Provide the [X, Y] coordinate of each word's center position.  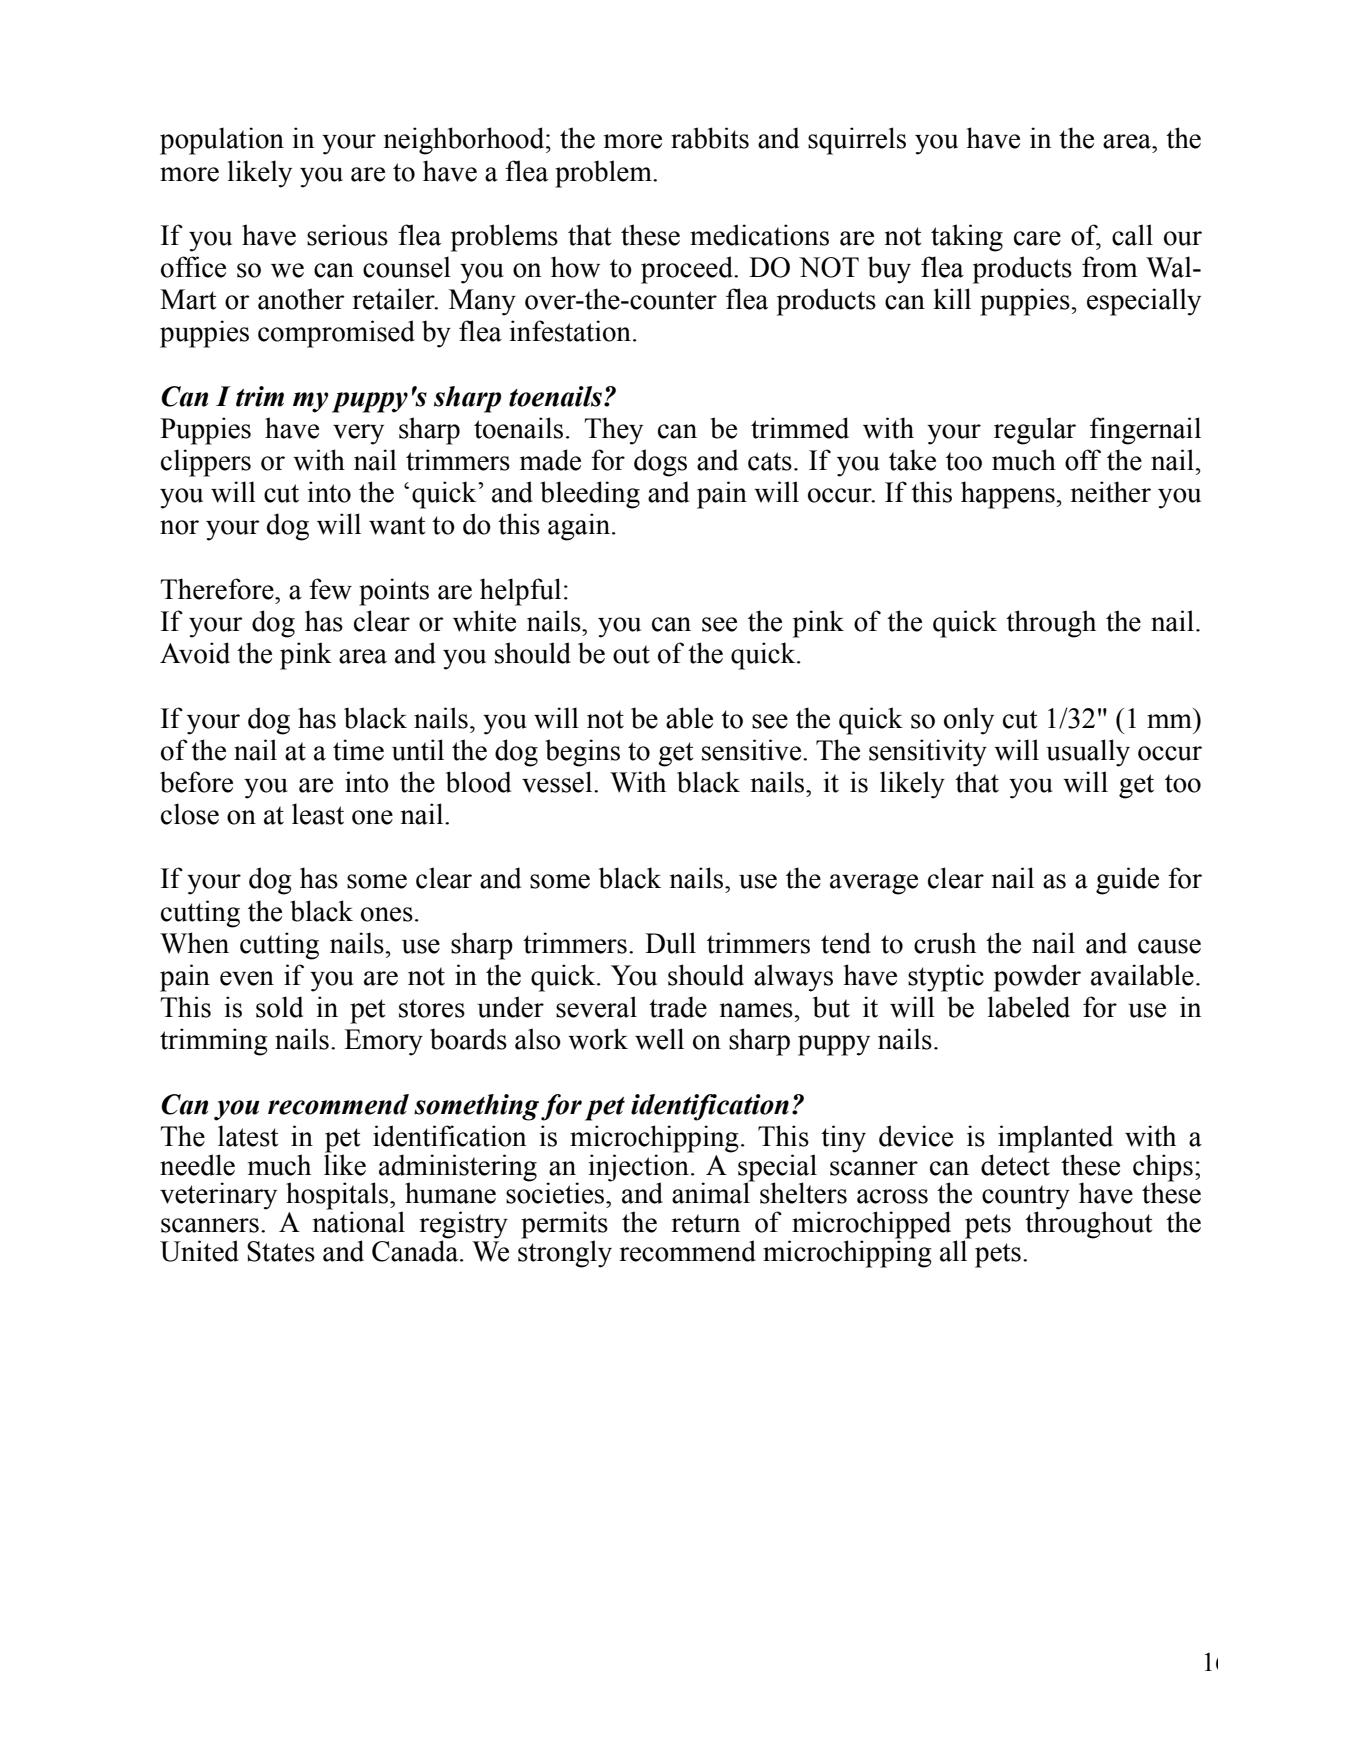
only [969, 721]
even [247, 978]
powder [1037, 978]
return [706, 1223]
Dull [670, 943]
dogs [660, 463]
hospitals [338, 1197]
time [358, 750]
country [1026, 1198]
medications [759, 235]
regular [1035, 431]
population [222, 141]
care [1037, 238]
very [358, 434]
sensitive [753, 750]
